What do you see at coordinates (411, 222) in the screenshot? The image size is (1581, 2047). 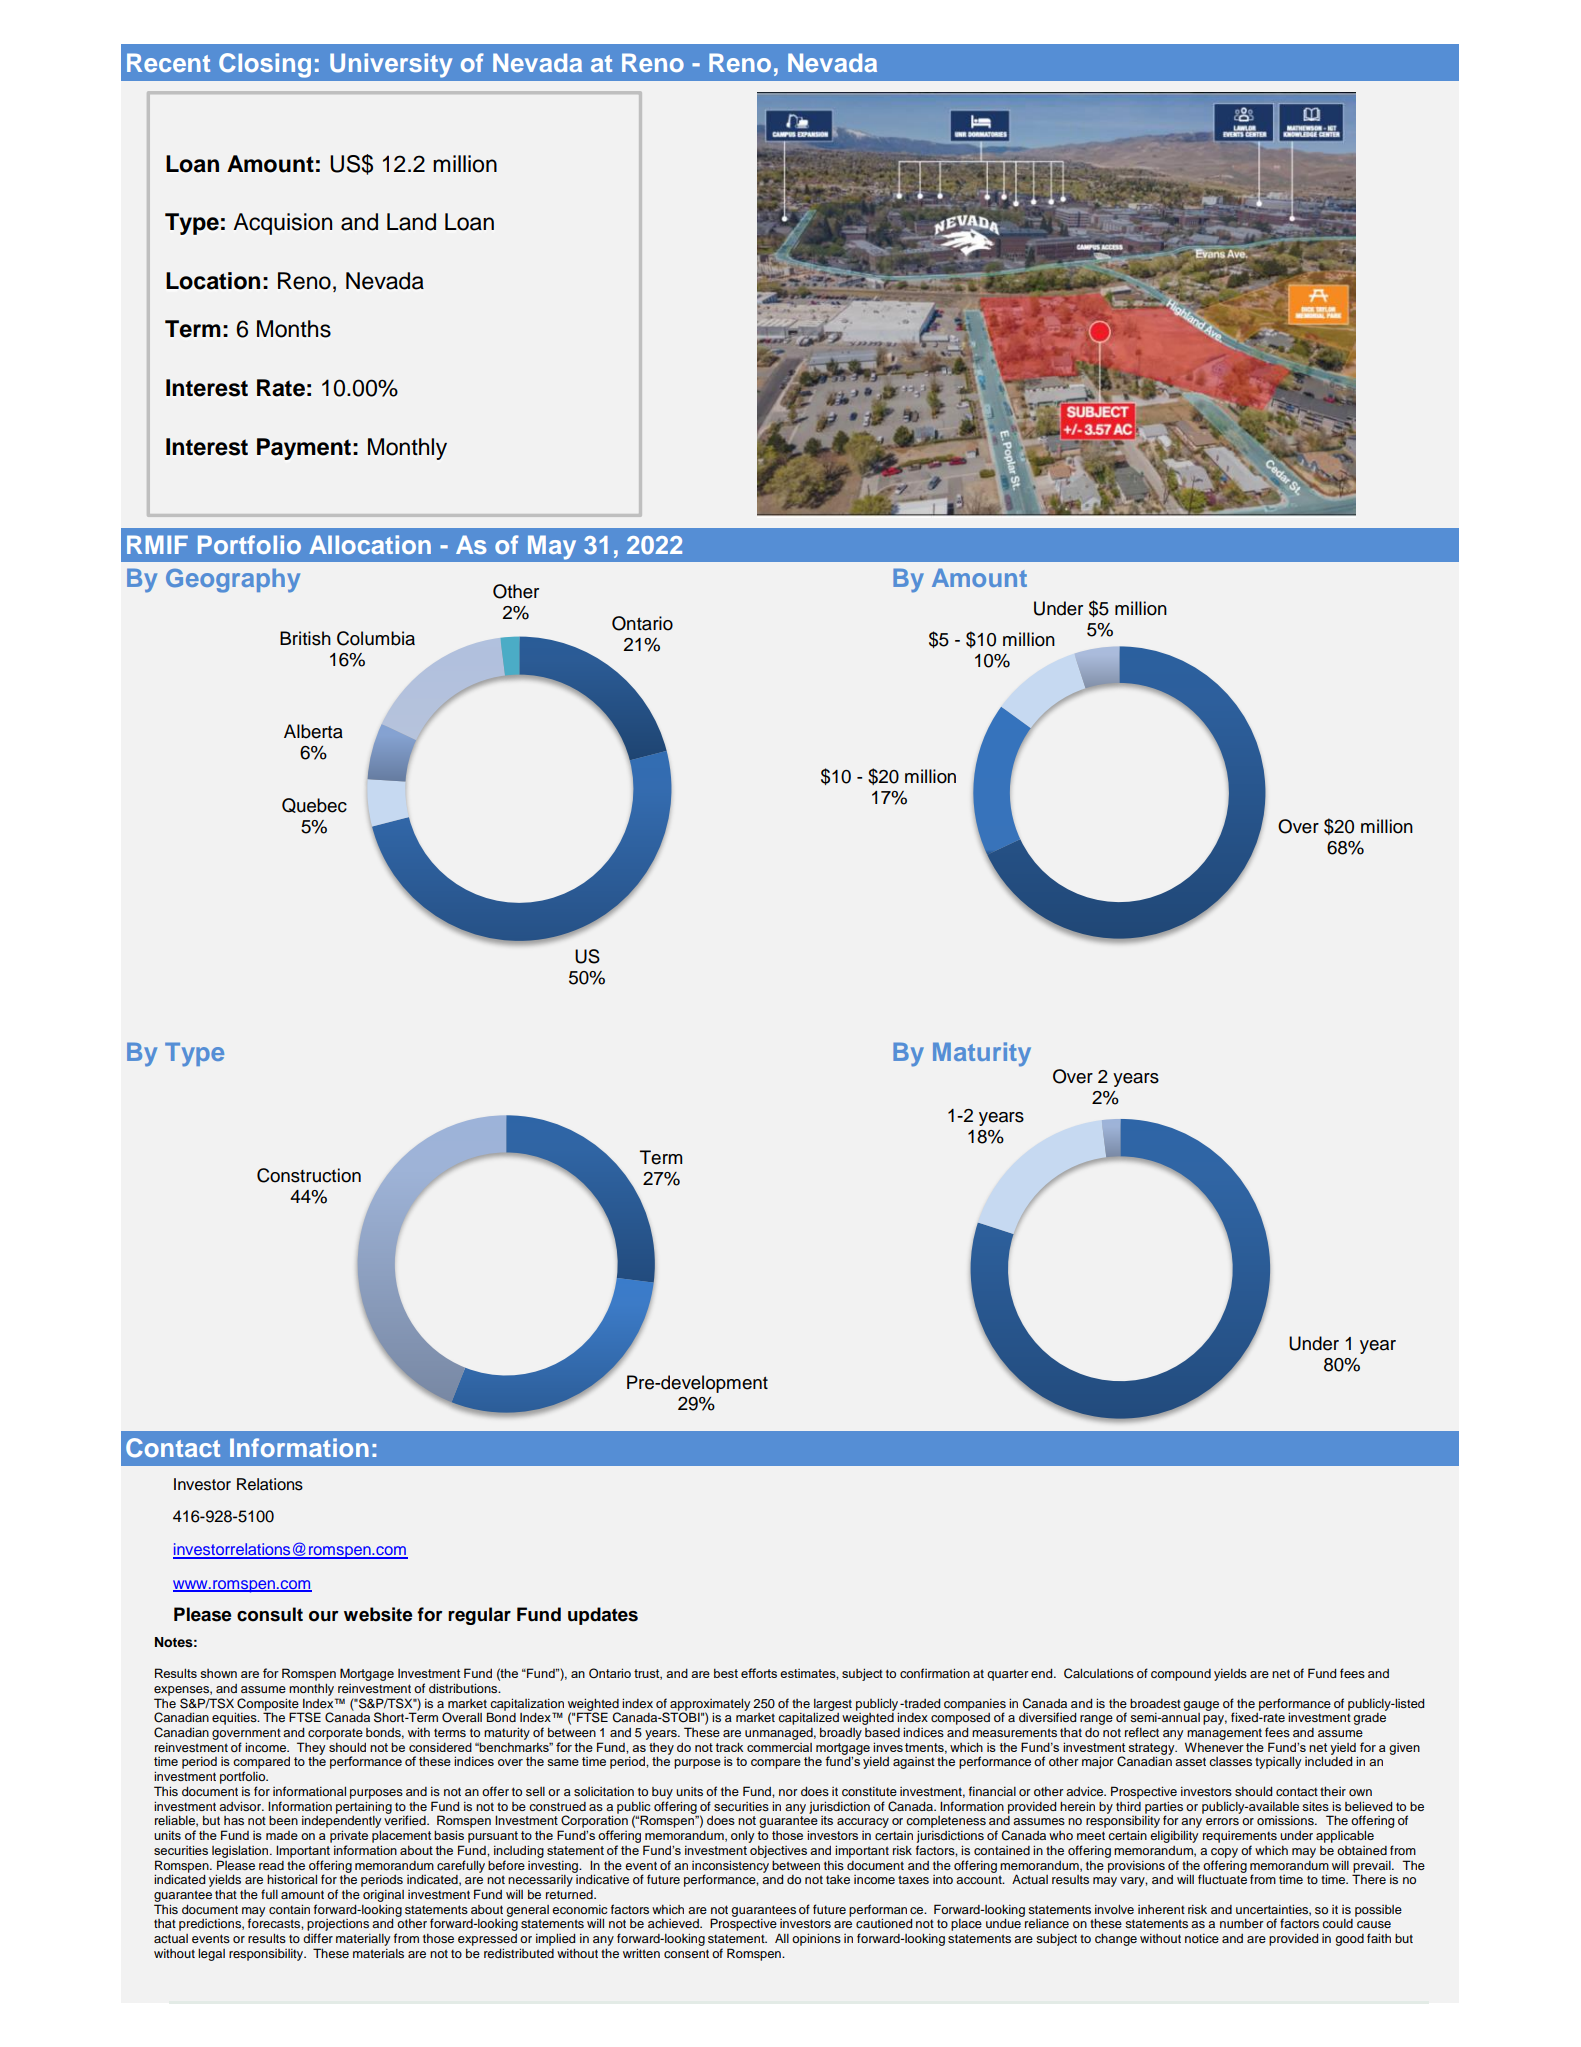 I see `Land` at bounding box center [411, 222].
